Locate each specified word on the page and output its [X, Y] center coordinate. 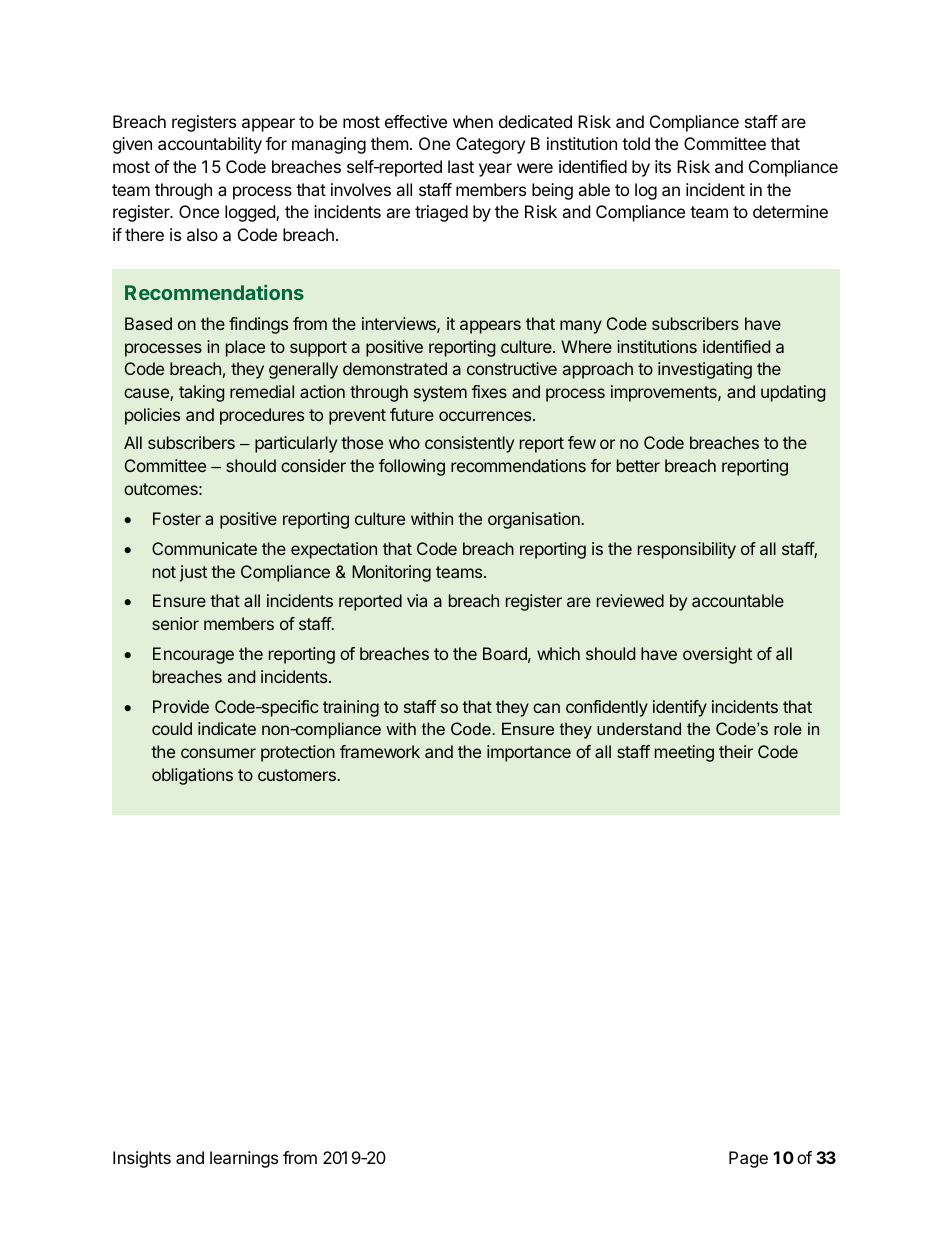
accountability [210, 145]
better [638, 465]
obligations [192, 776]
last [461, 166]
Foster [177, 518]
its [663, 166]
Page [748, 1159]
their [736, 751]
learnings [244, 1159]
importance [529, 753]
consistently [469, 444]
